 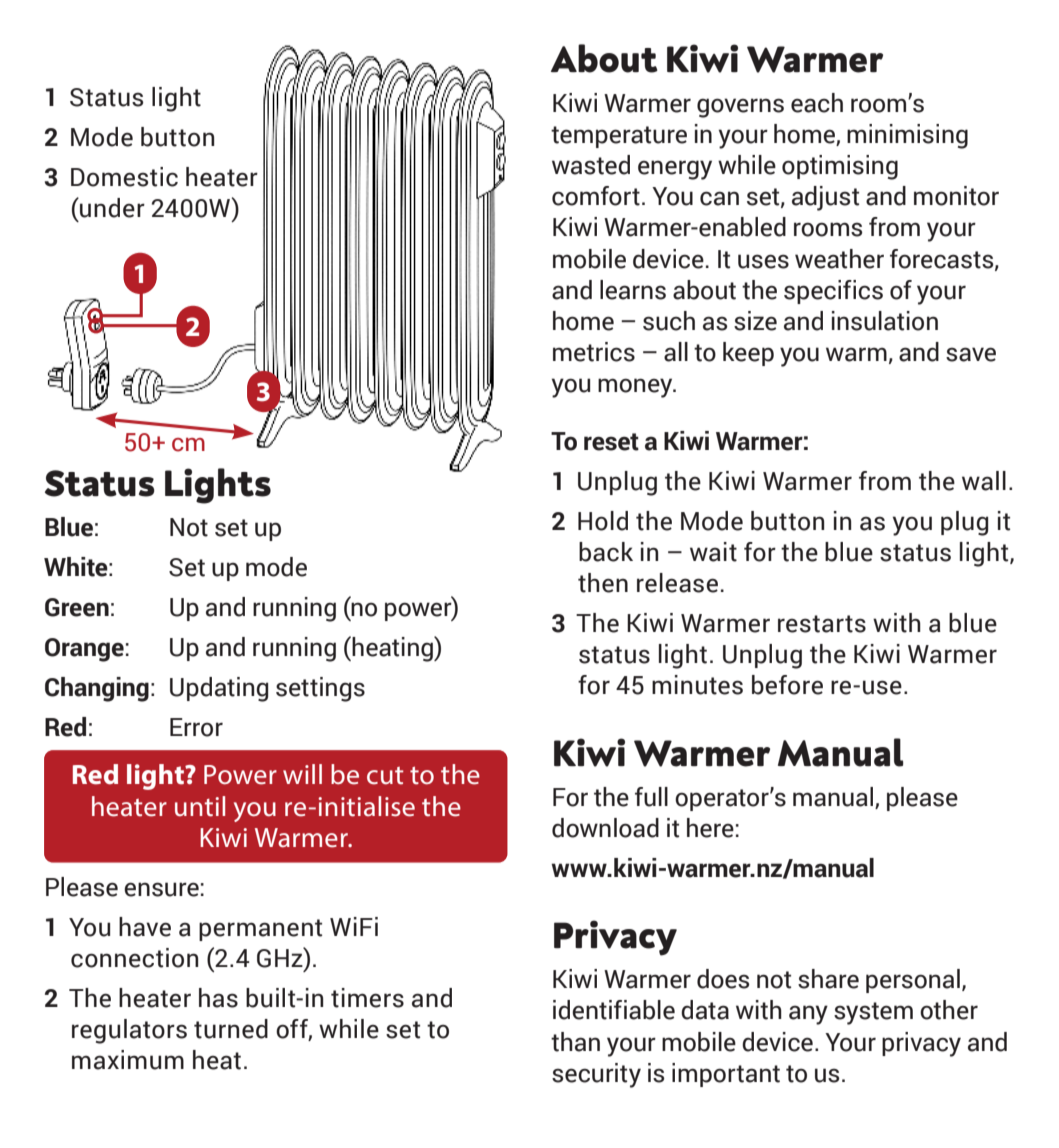 I want to click on Domestic, so click(x=124, y=177).
